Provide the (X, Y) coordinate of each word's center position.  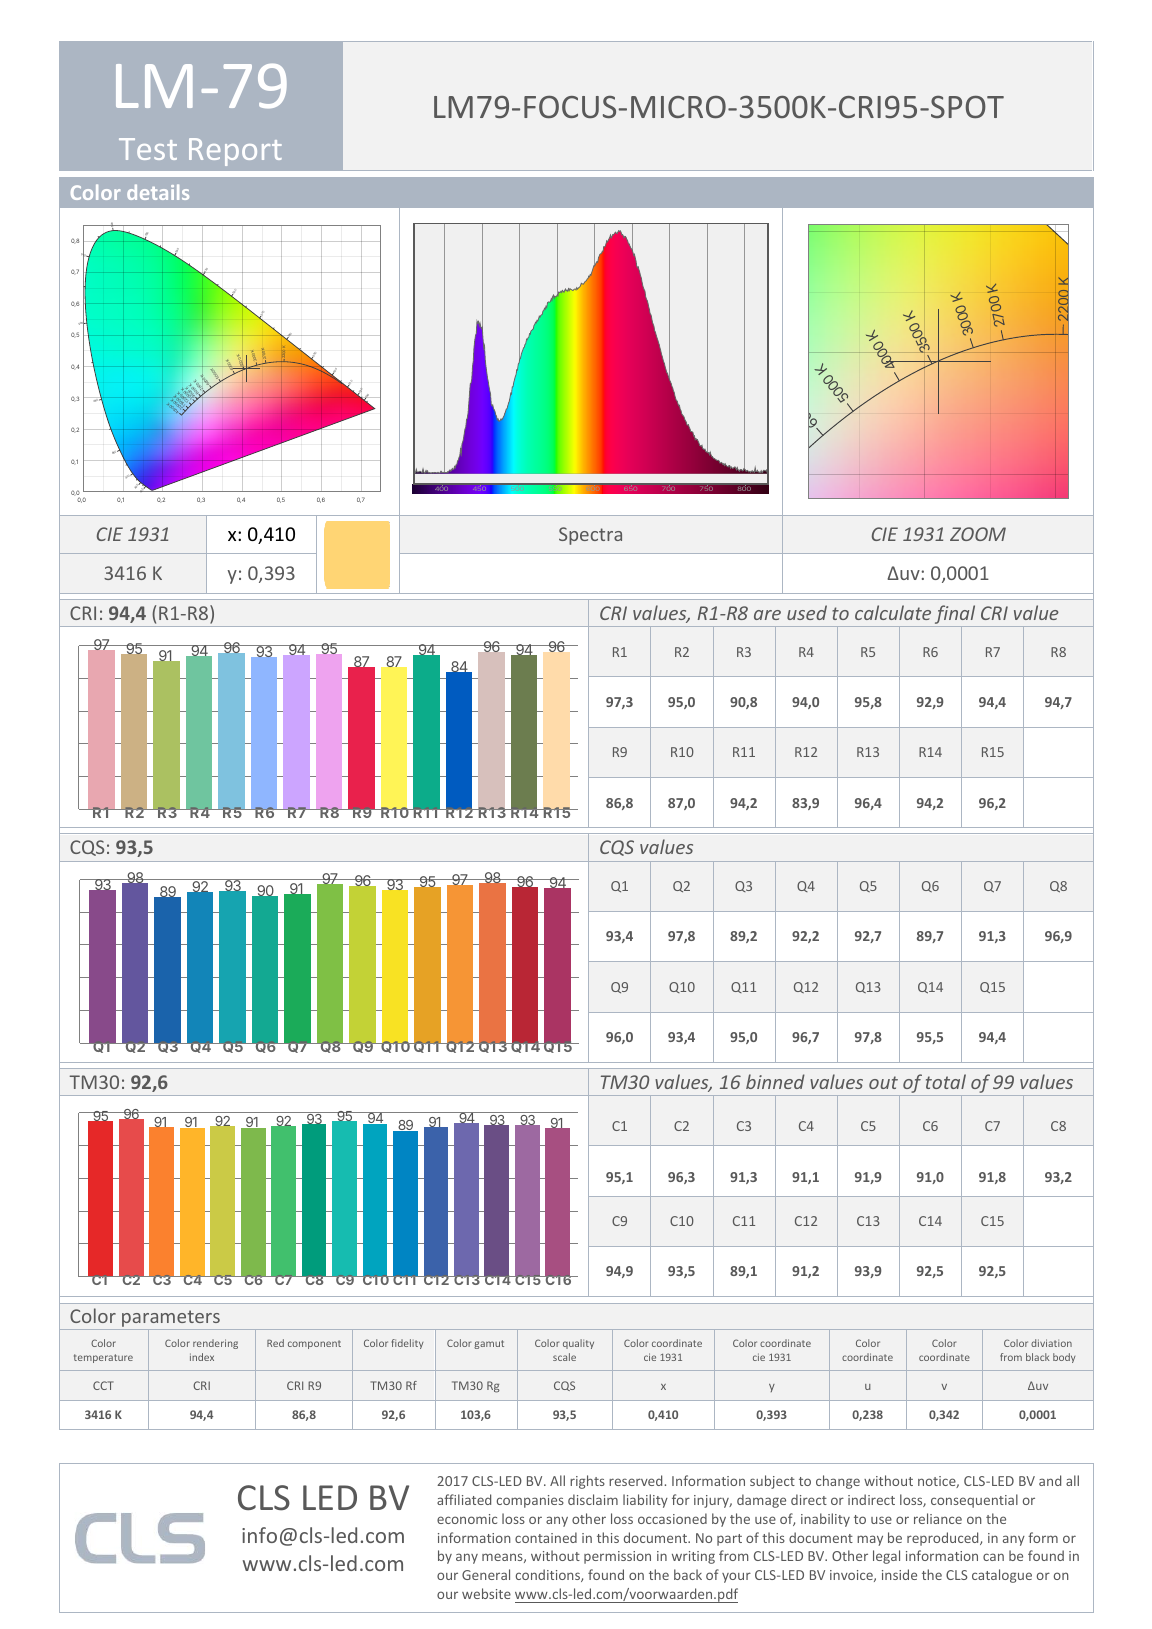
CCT (103, 1385)
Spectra (590, 536)
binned (775, 1081)
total (946, 1081)
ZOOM (978, 534)
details (158, 192)
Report (235, 152)
